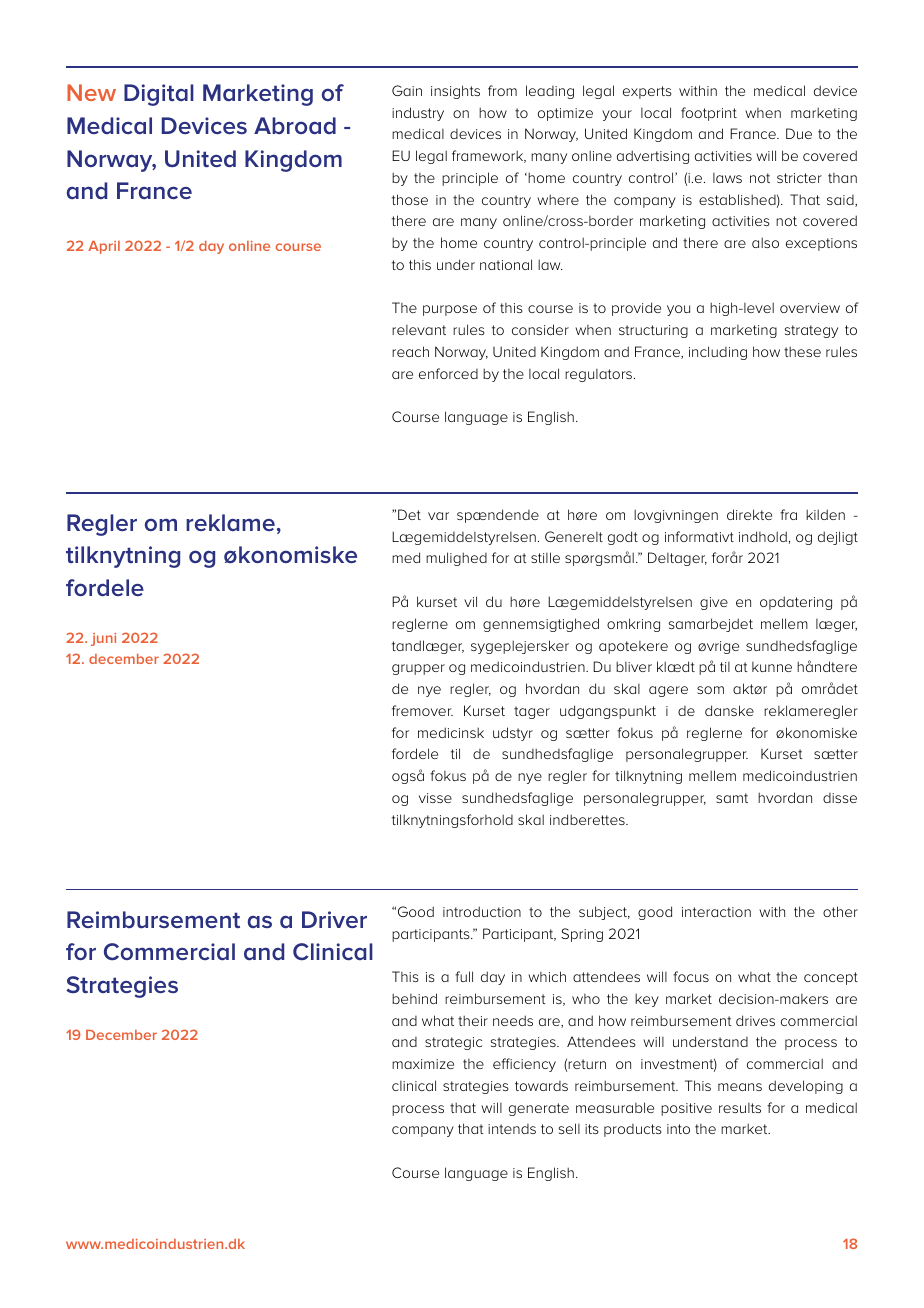  What do you see at coordinates (714, 603) in the image?
I see `give` at bounding box center [714, 603].
